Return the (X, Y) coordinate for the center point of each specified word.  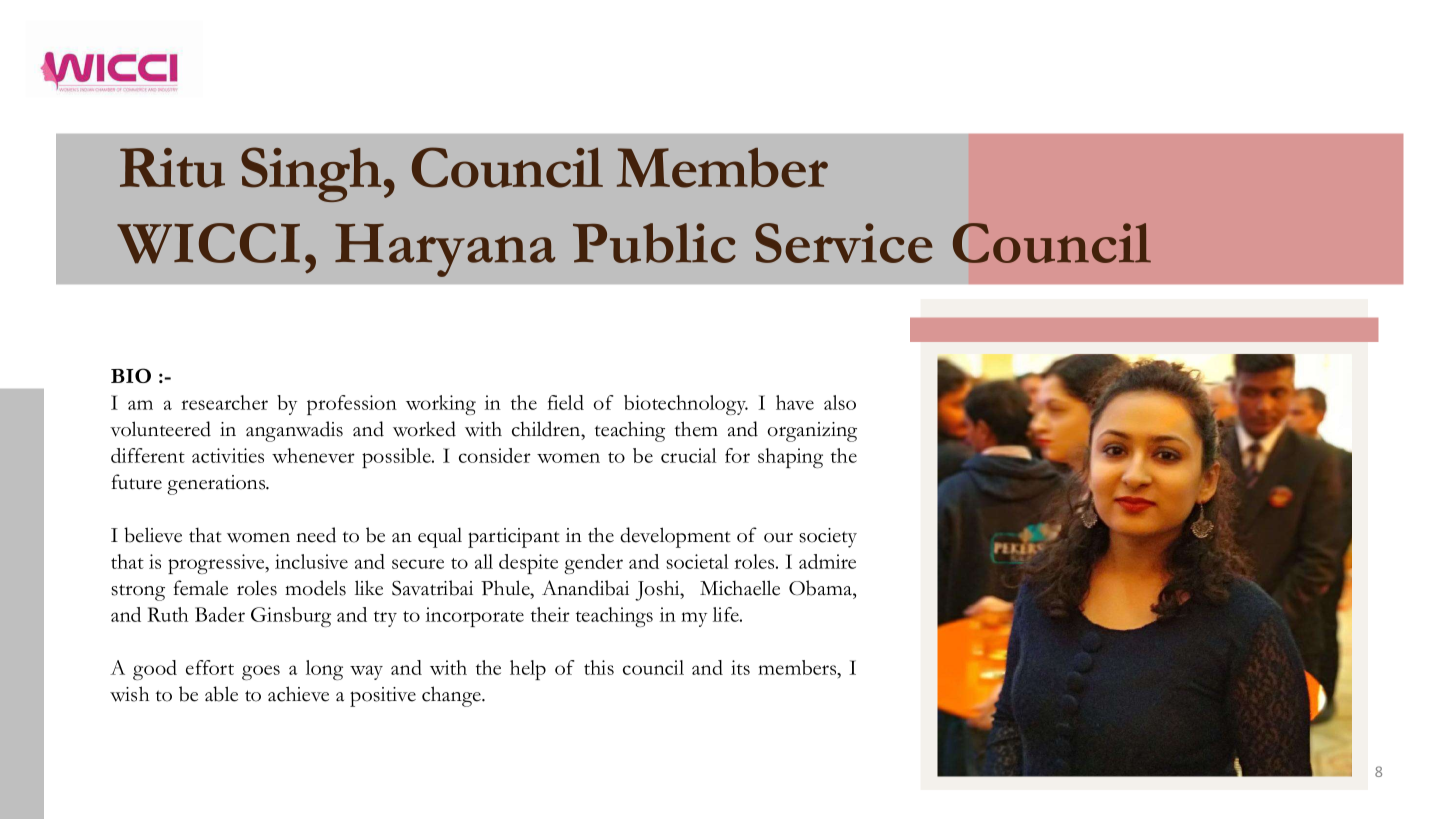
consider (495, 455)
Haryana (445, 250)
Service (844, 243)
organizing (812, 432)
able (221, 694)
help (528, 670)
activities (228, 455)
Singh (311, 174)
